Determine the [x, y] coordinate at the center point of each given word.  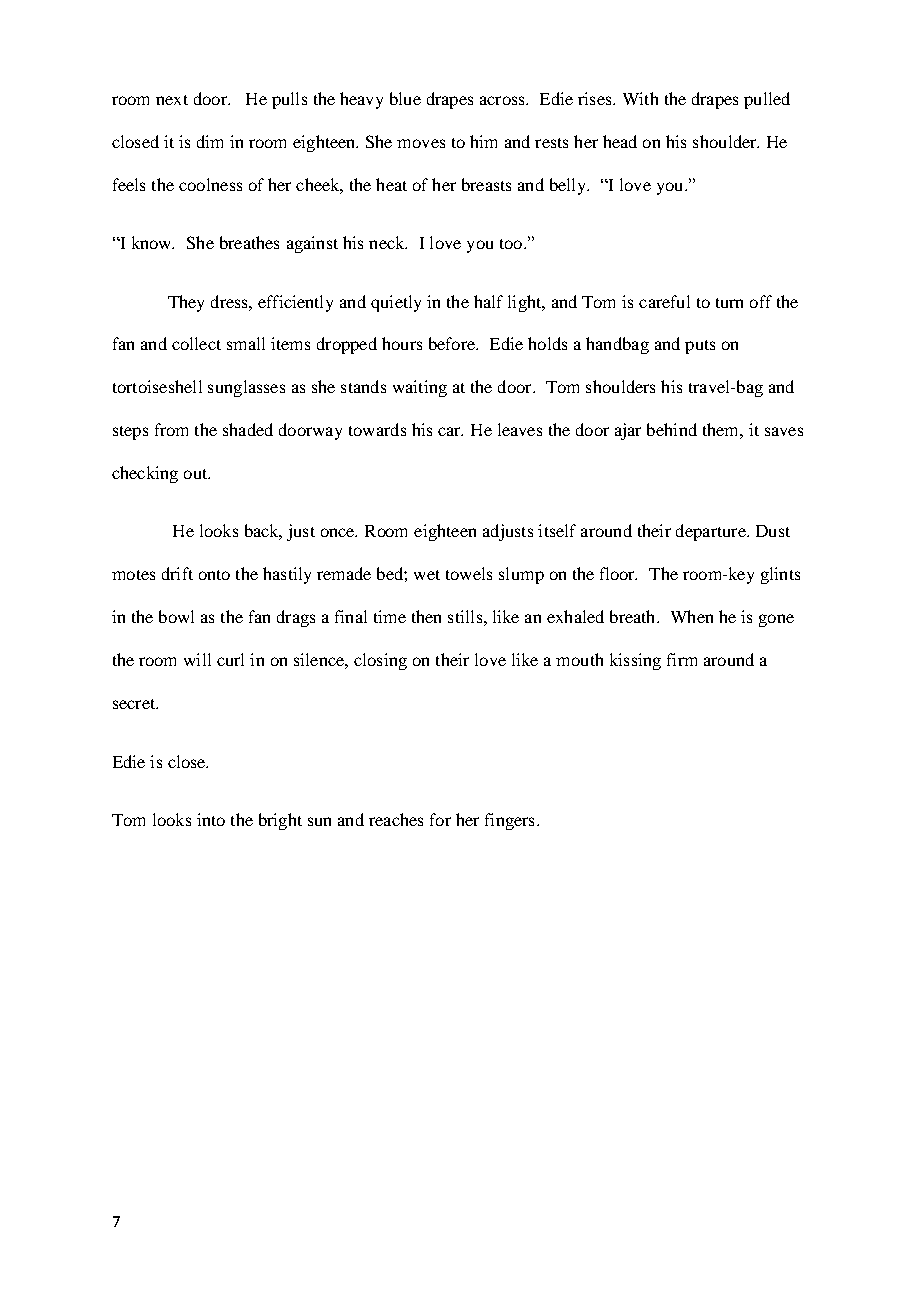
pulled [767, 100]
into [211, 819]
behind [672, 429]
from [171, 429]
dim [210, 141]
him [483, 141]
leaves [520, 429]
